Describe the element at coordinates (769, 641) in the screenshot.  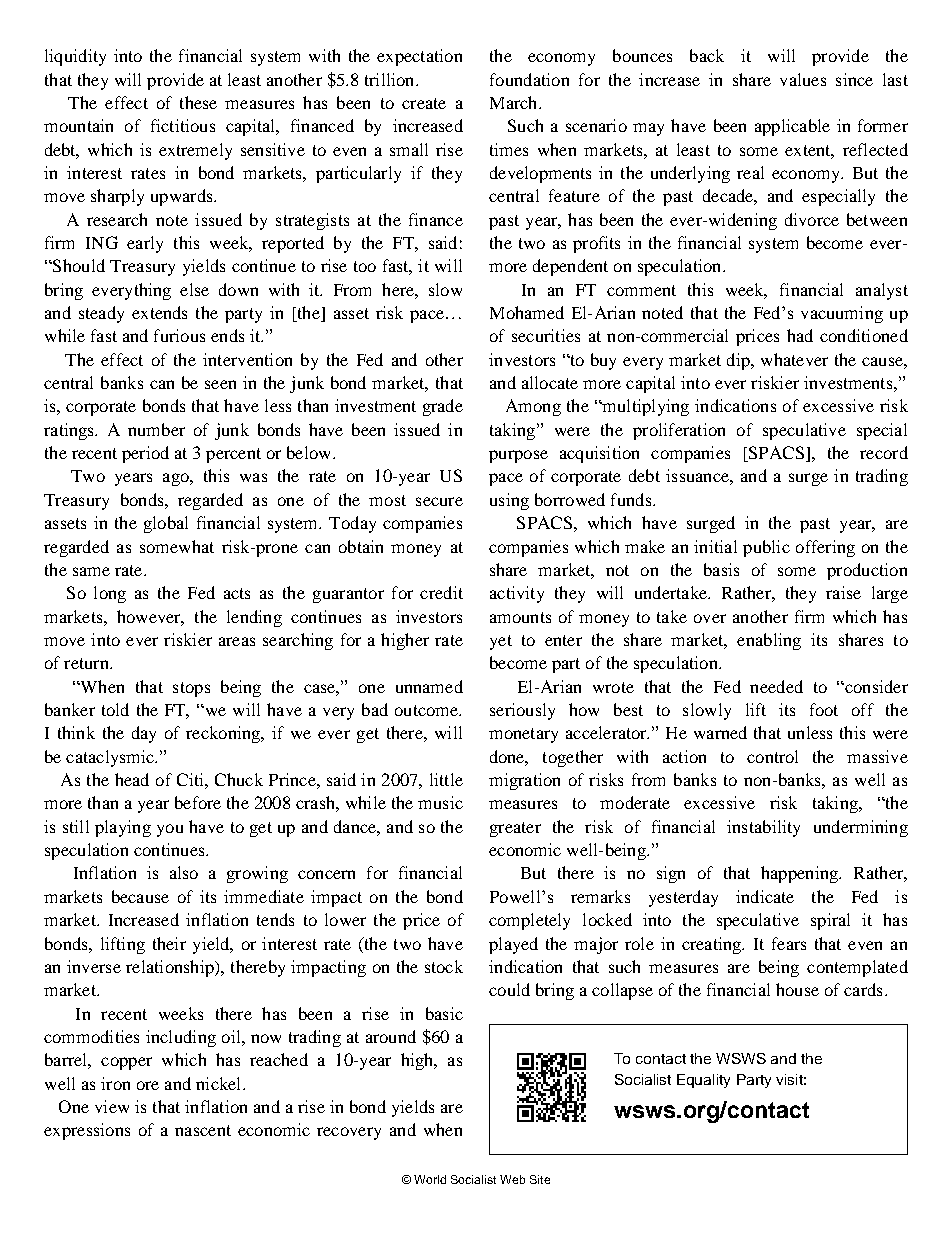
I see `enabling` at that location.
